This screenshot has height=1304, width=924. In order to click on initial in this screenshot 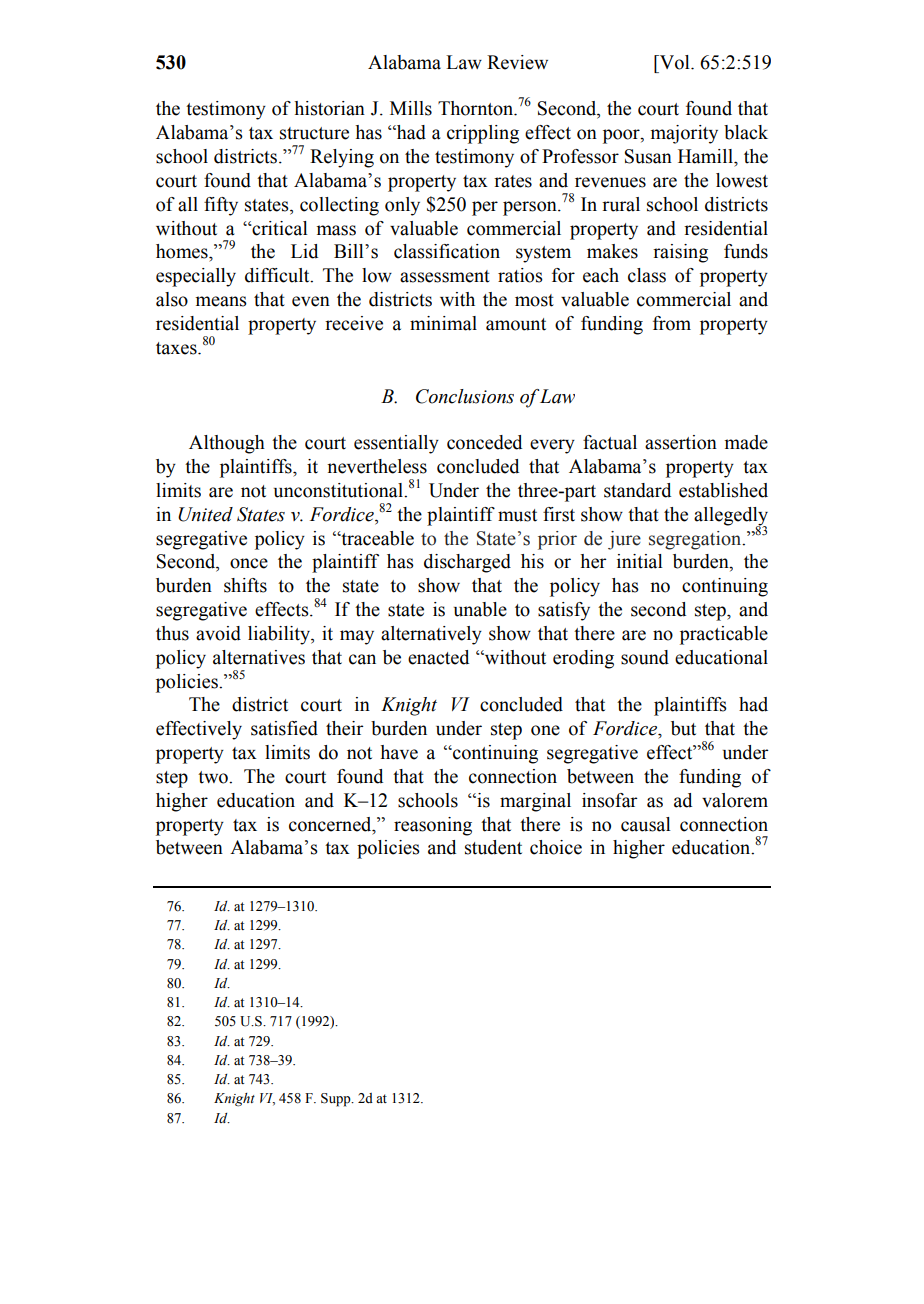, I will do `click(640, 561)`.
